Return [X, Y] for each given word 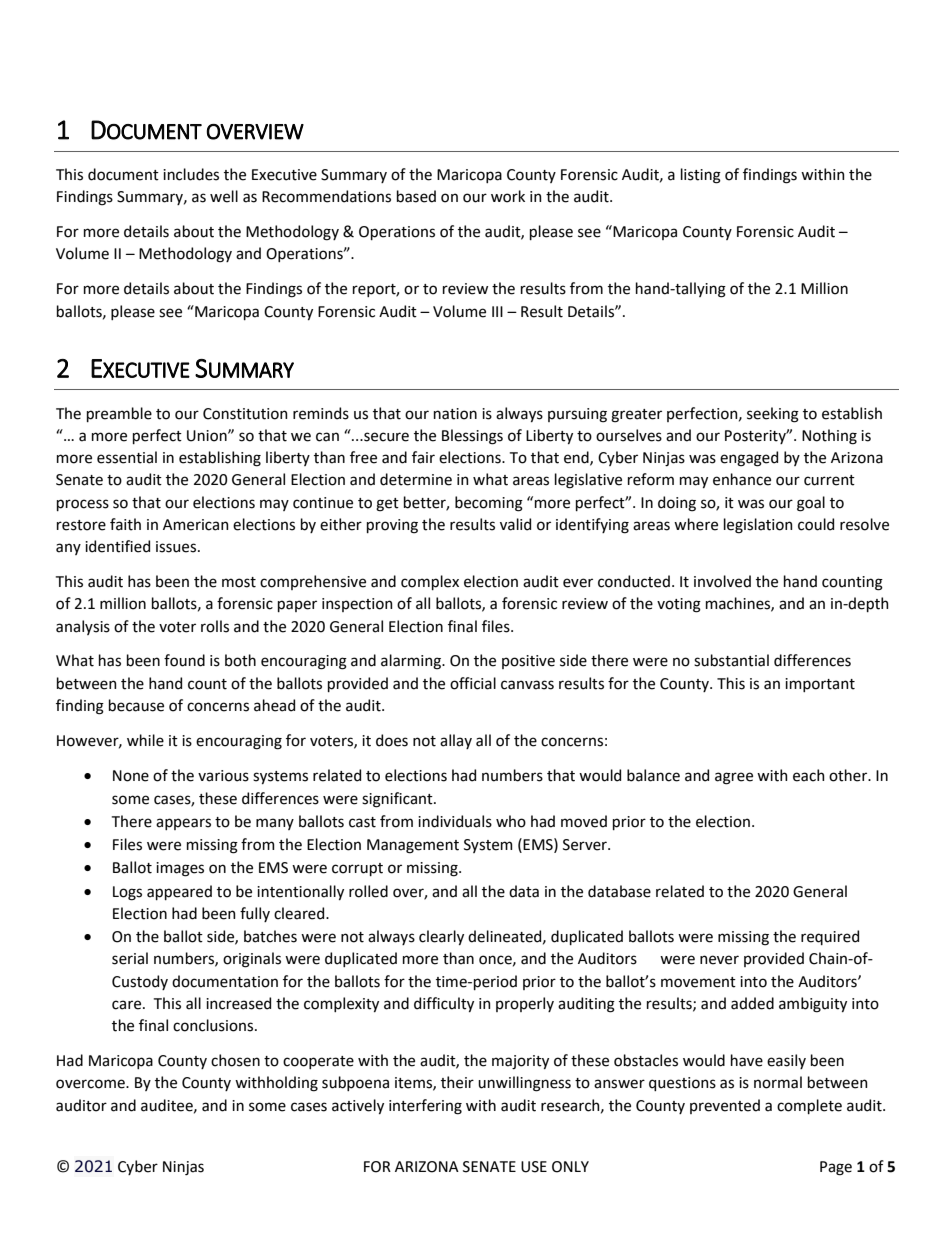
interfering [425, 1107]
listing [701, 176]
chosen [235, 1060]
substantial [731, 660]
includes [191, 174]
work [508, 196]
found [184, 660]
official [473, 683]
